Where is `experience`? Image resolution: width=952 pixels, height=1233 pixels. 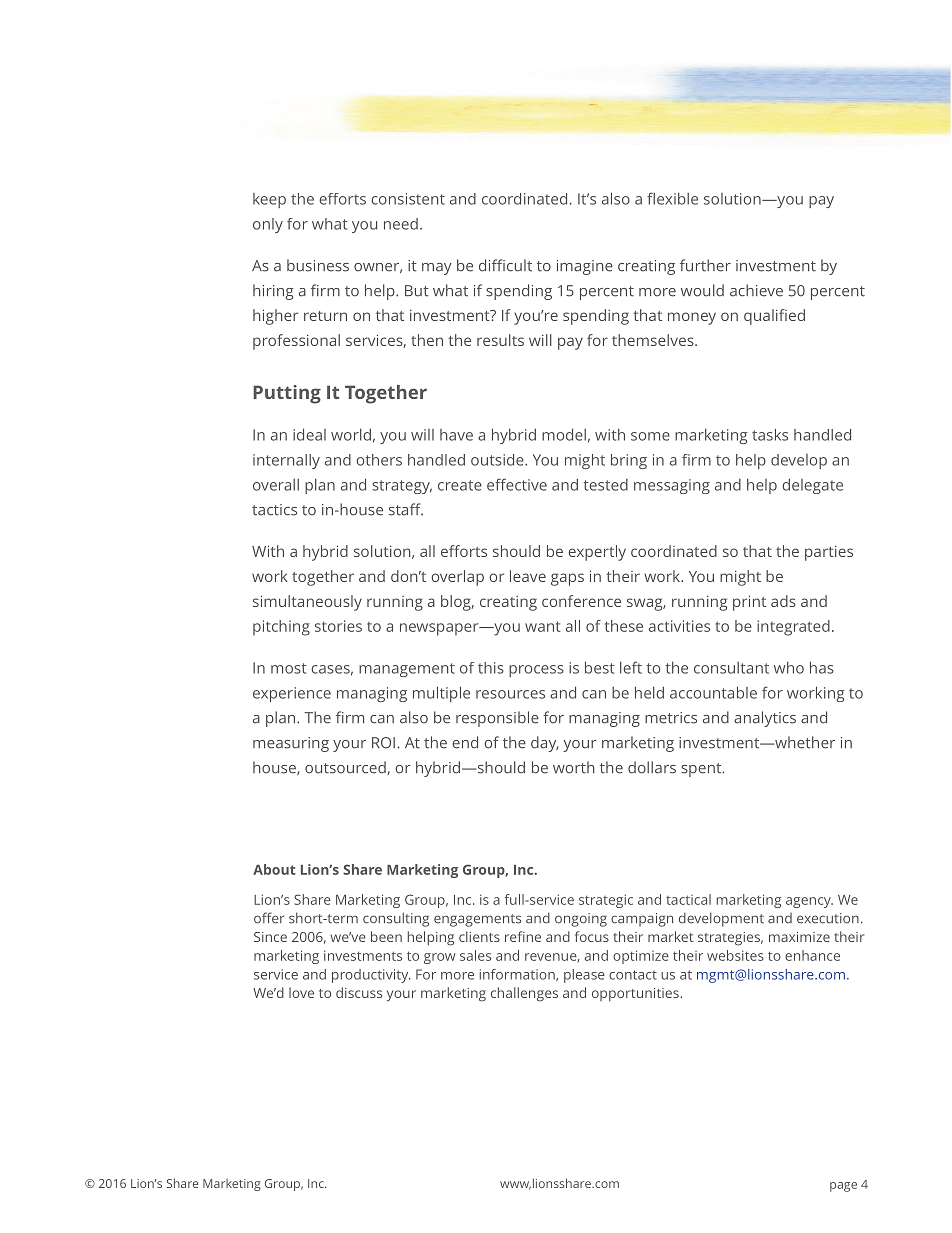
experience is located at coordinates (292, 694).
